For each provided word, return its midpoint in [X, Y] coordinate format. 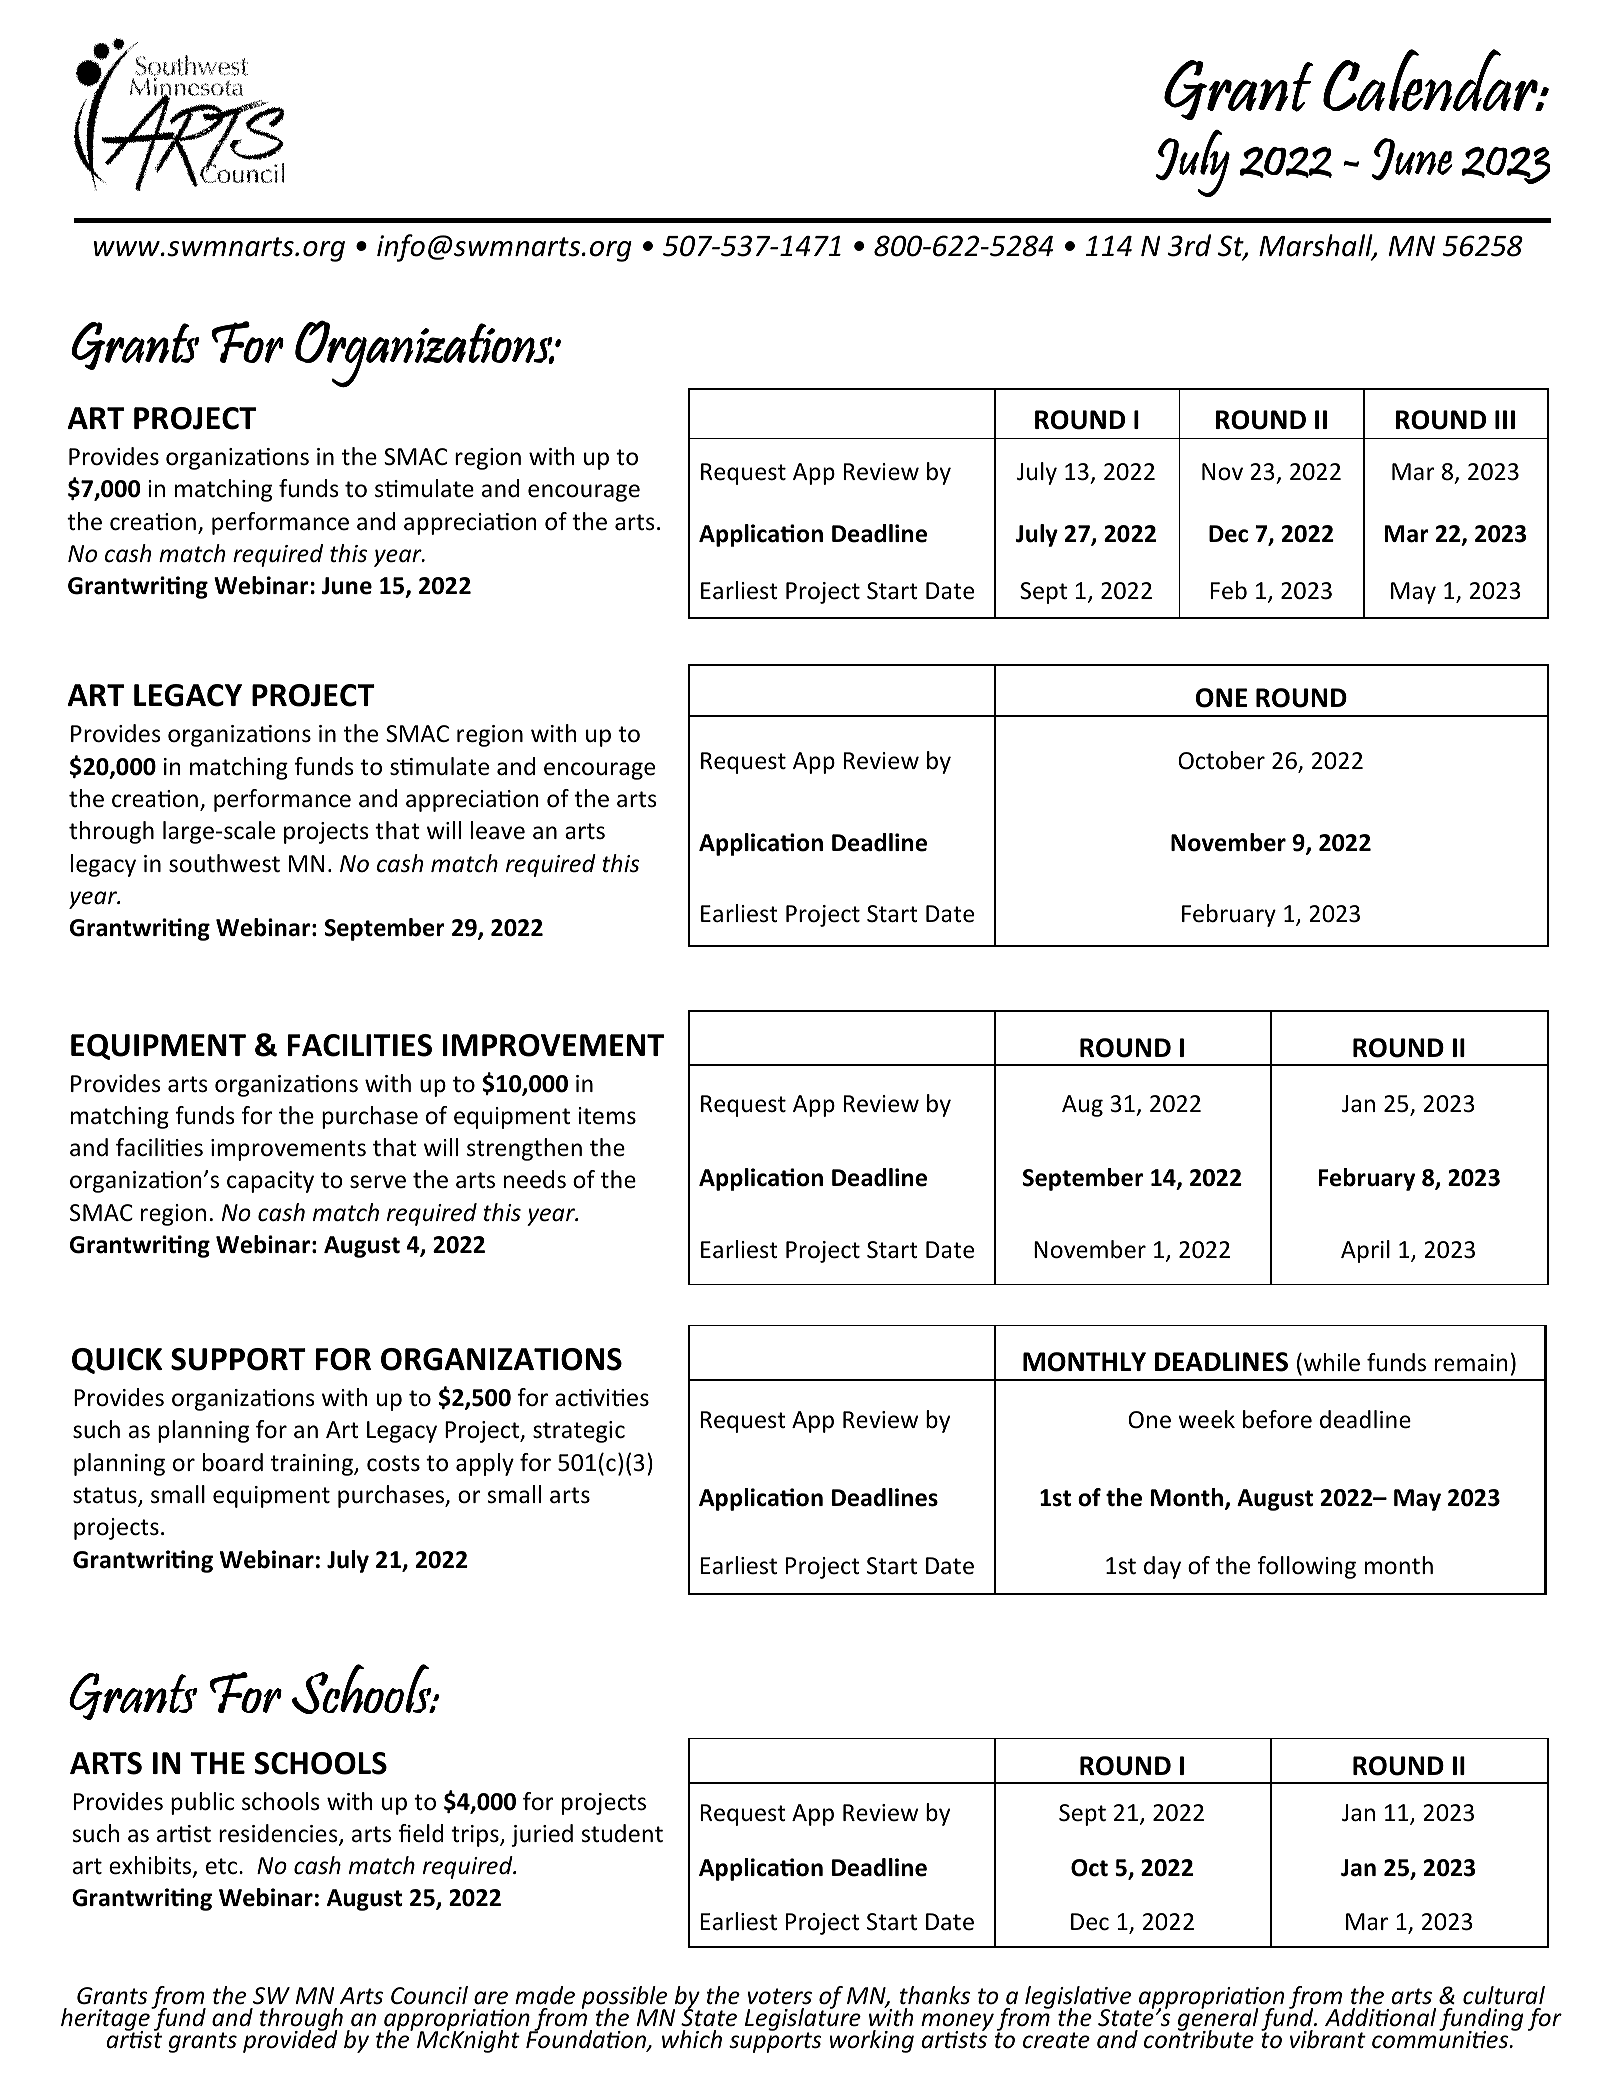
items [607, 1116]
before [1277, 1419]
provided [290, 2040]
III [1505, 419]
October [1221, 760]
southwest [224, 863]
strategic [579, 1432]
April [1365, 1251]
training [313, 1465]
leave [498, 830]
